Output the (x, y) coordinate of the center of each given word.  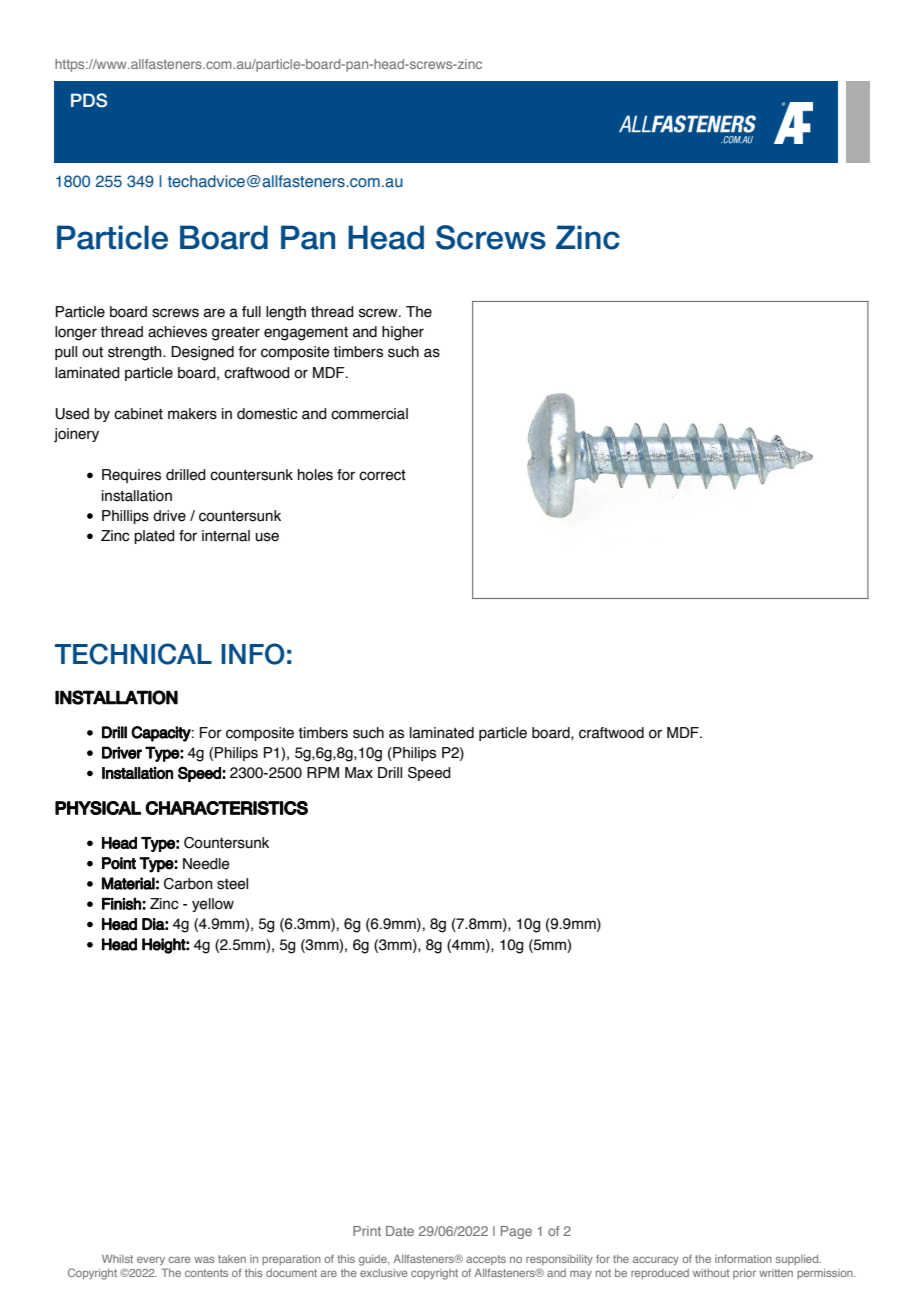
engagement (306, 334)
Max (359, 773)
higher (403, 333)
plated (154, 537)
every (151, 1260)
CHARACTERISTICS (226, 808)
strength (136, 353)
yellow (213, 905)
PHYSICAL (98, 808)
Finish (122, 903)
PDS (89, 100)
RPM (323, 772)
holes (315, 475)
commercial (369, 414)
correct (382, 475)
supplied (798, 1260)
